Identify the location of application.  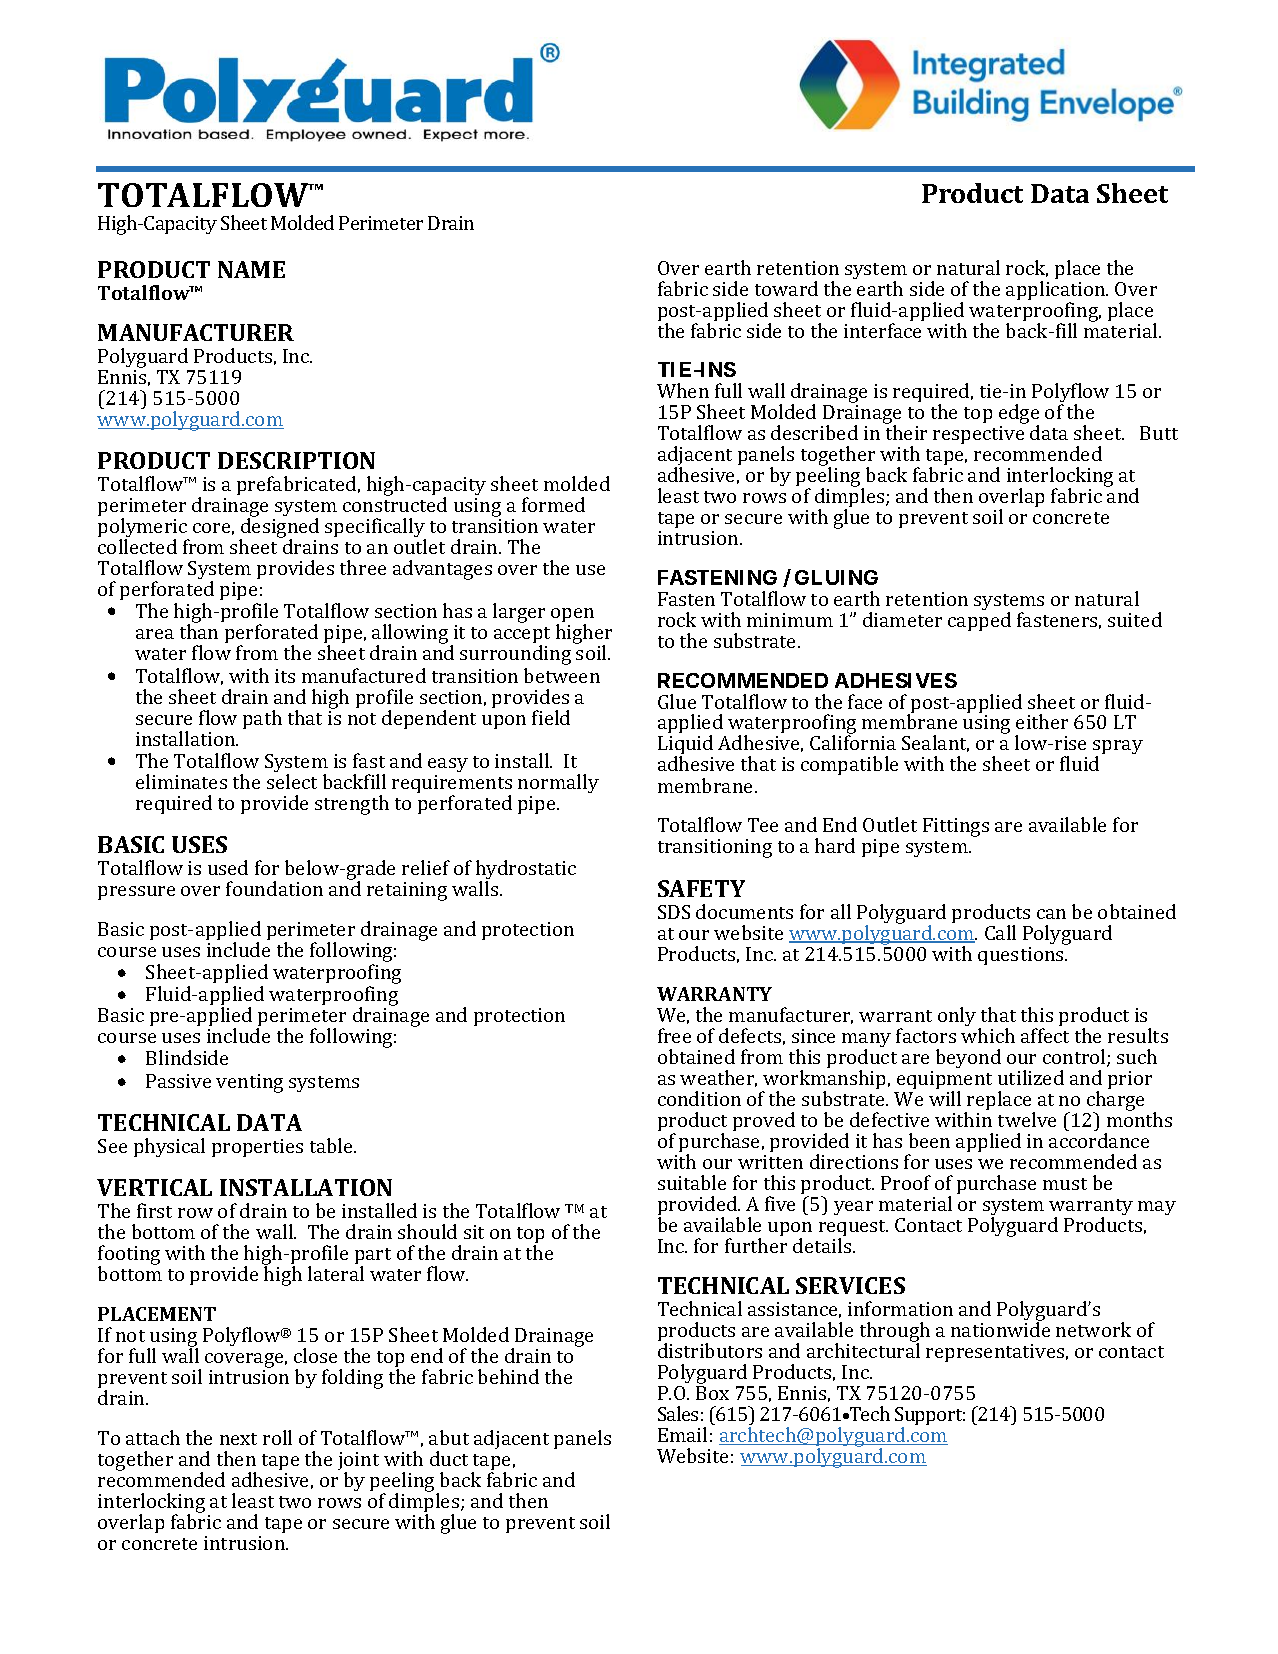
(1057, 292).
